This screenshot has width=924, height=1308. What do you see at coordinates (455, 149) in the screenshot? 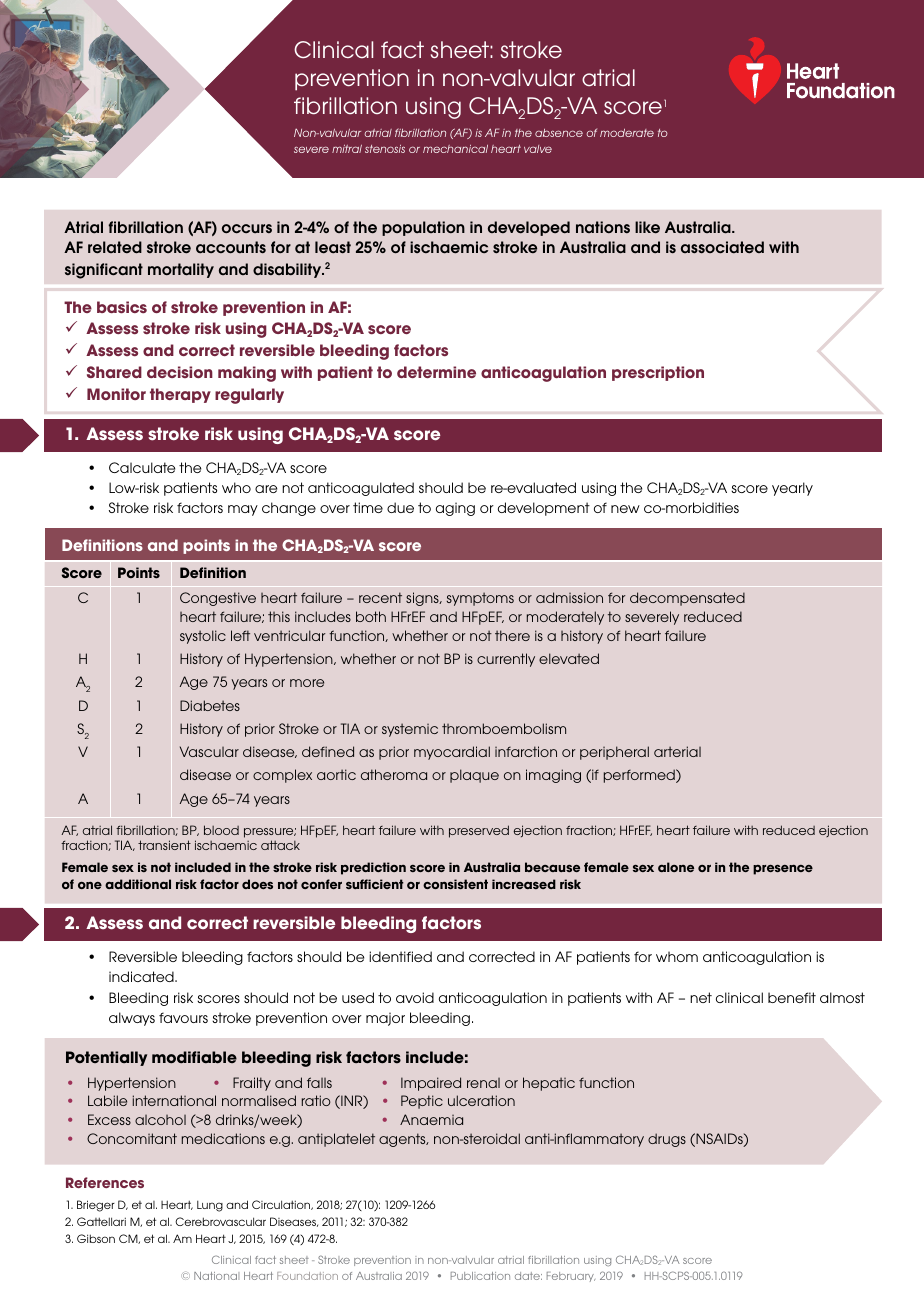
I see `mechanical` at bounding box center [455, 149].
